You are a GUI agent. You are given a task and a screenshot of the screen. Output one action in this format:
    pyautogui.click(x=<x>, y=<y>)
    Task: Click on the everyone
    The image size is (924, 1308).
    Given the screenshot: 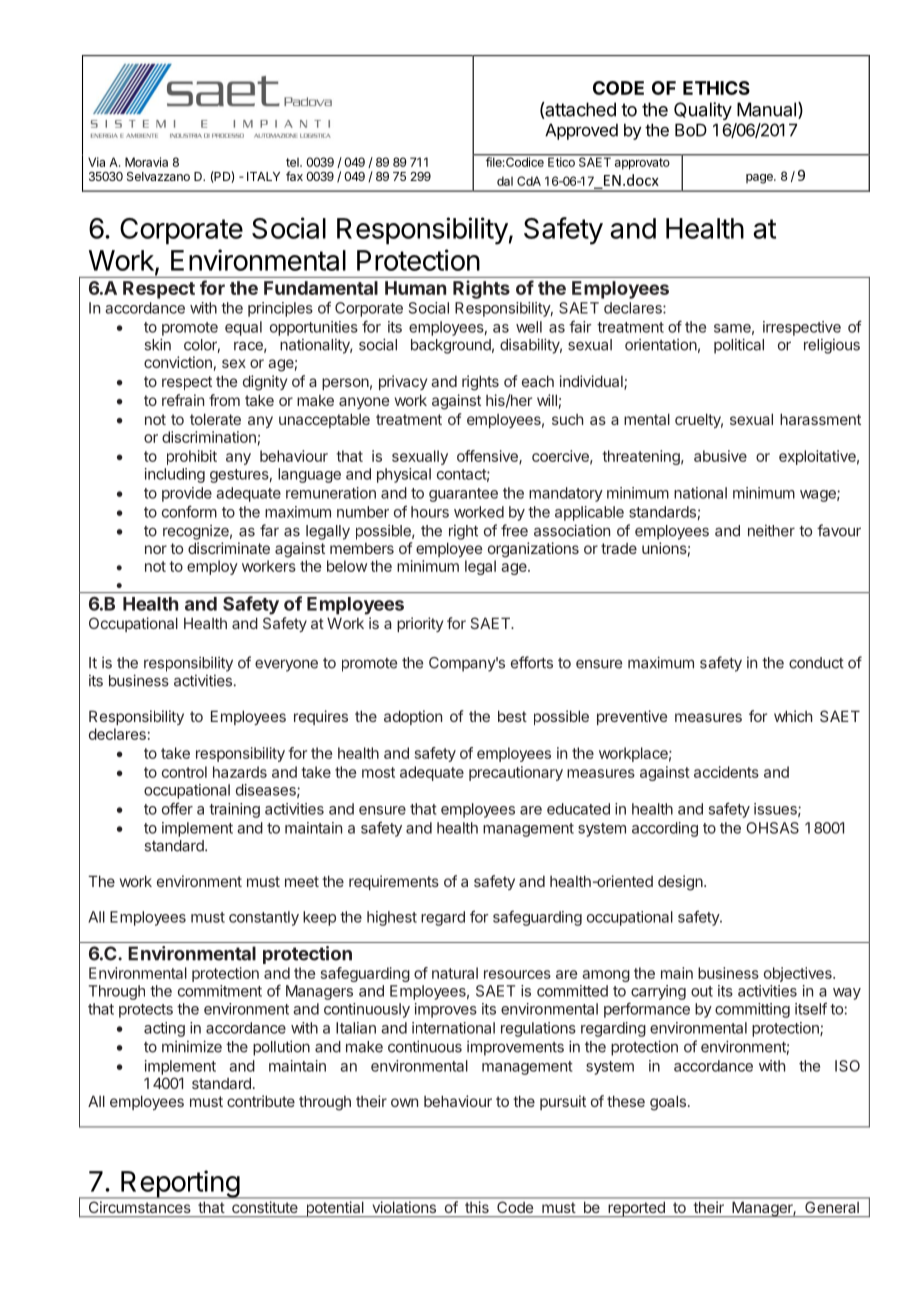 What is the action you would take?
    pyautogui.click(x=286, y=665)
